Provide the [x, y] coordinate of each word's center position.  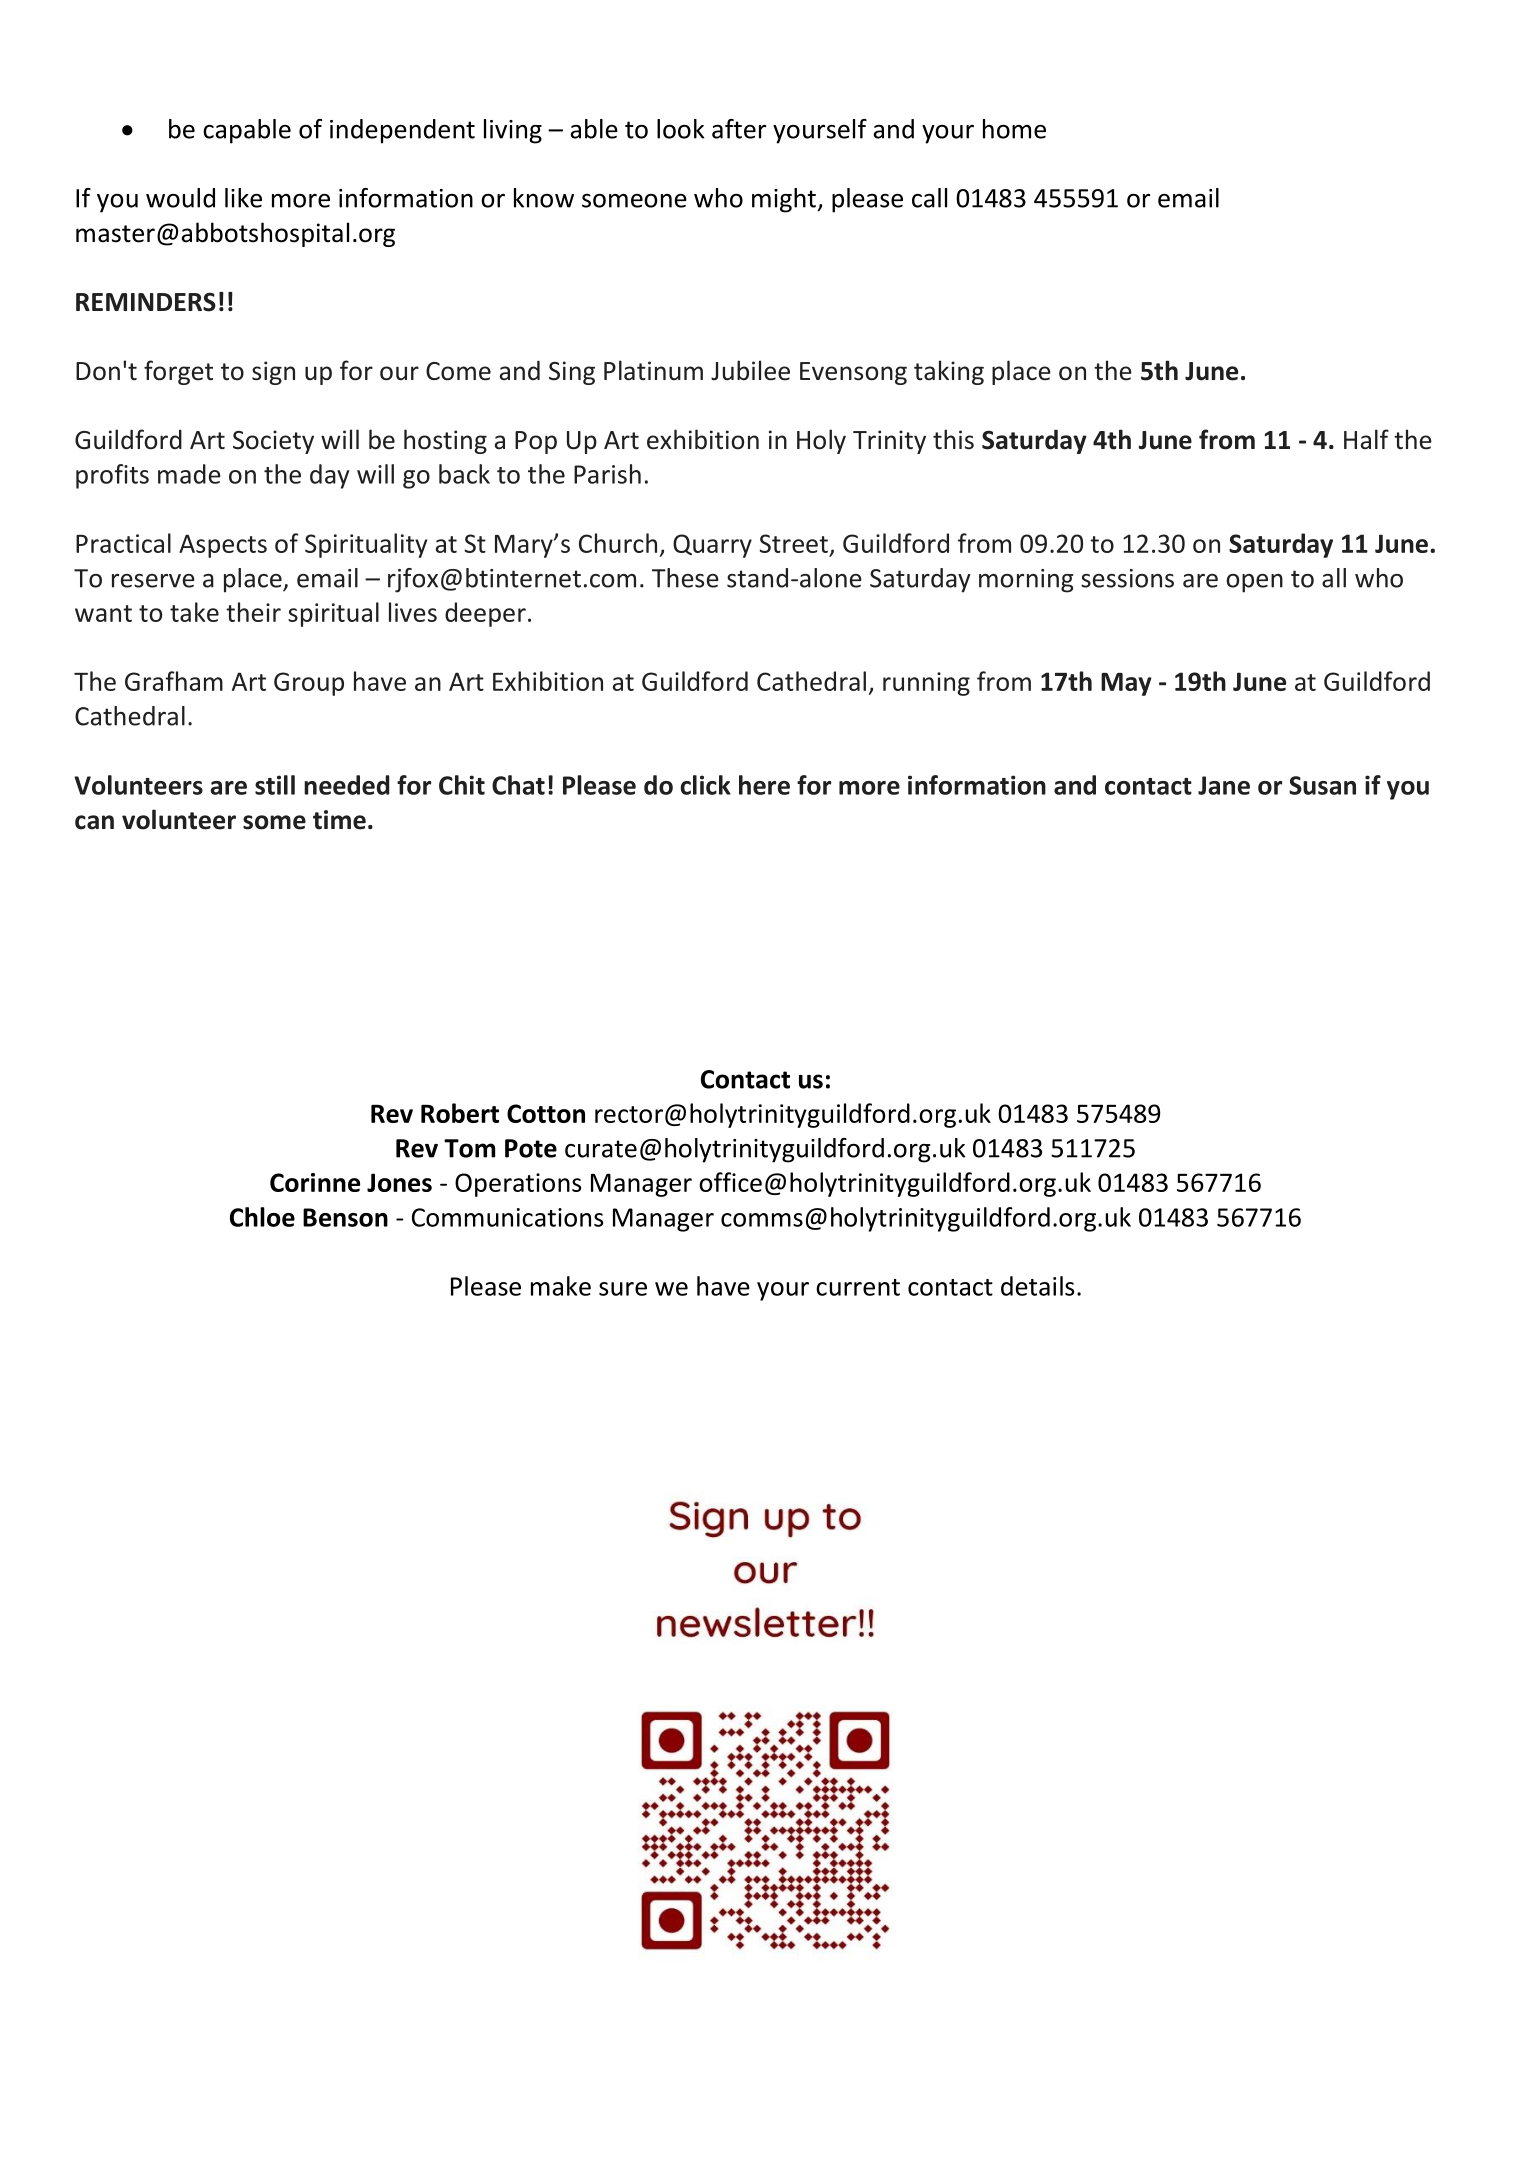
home [1014, 129]
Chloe [262, 1217]
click [705, 785]
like [243, 198]
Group [309, 684]
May [1126, 684]
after [739, 129]
